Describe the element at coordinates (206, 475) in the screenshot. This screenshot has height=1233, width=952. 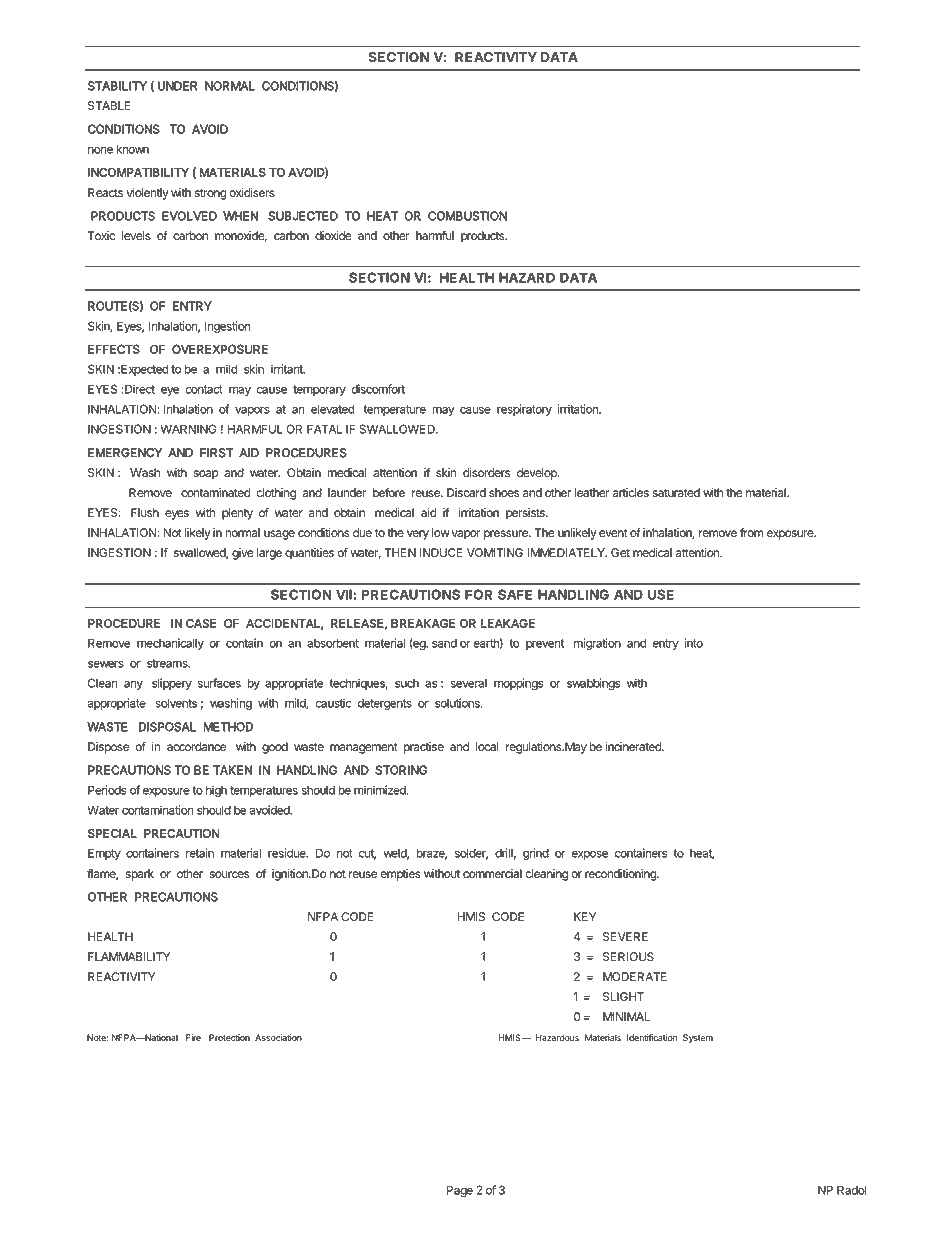
I see `soap` at that location.
